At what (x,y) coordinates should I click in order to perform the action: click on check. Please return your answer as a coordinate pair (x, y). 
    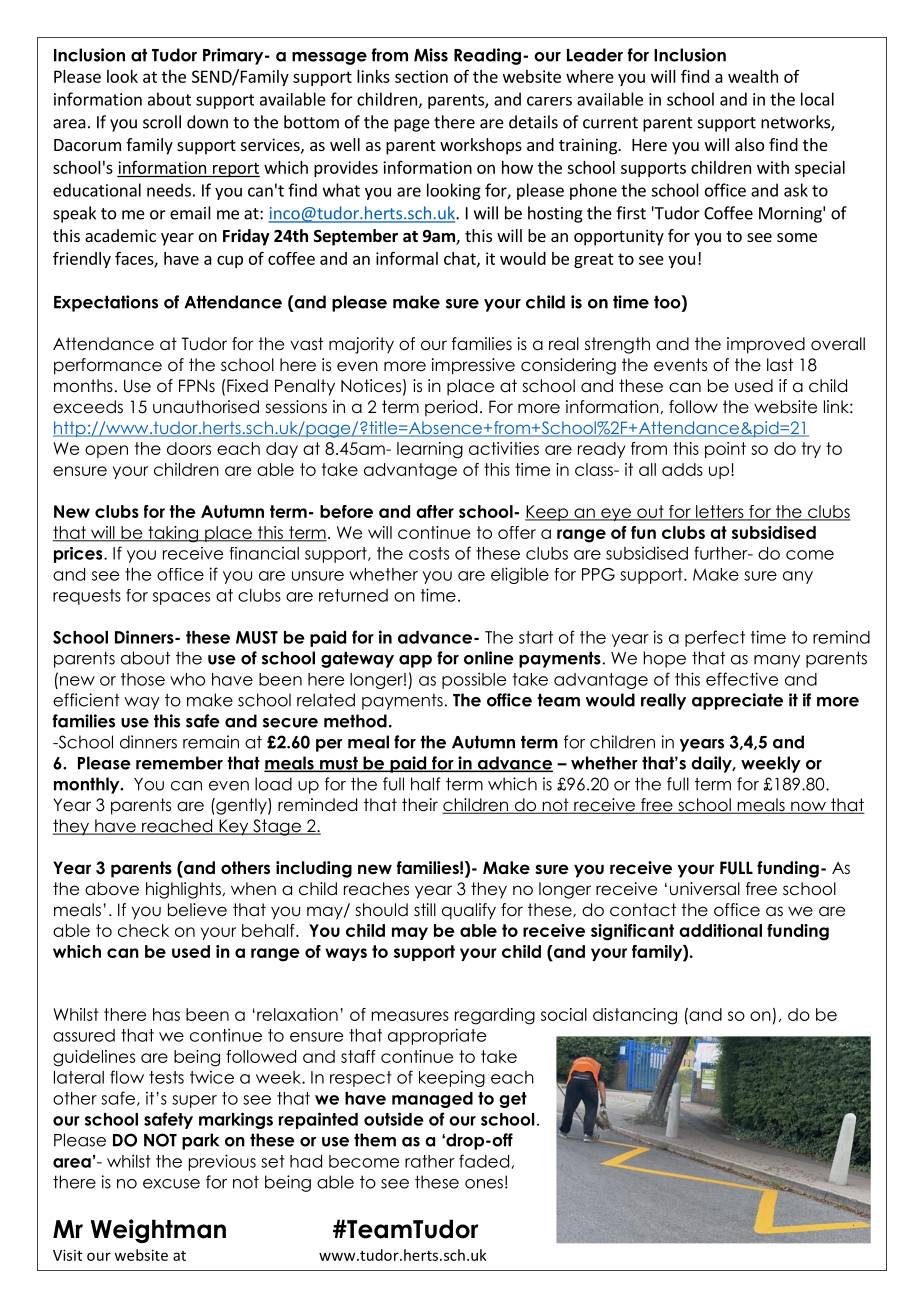
    Looking at the image, I should click on (143, 930).
